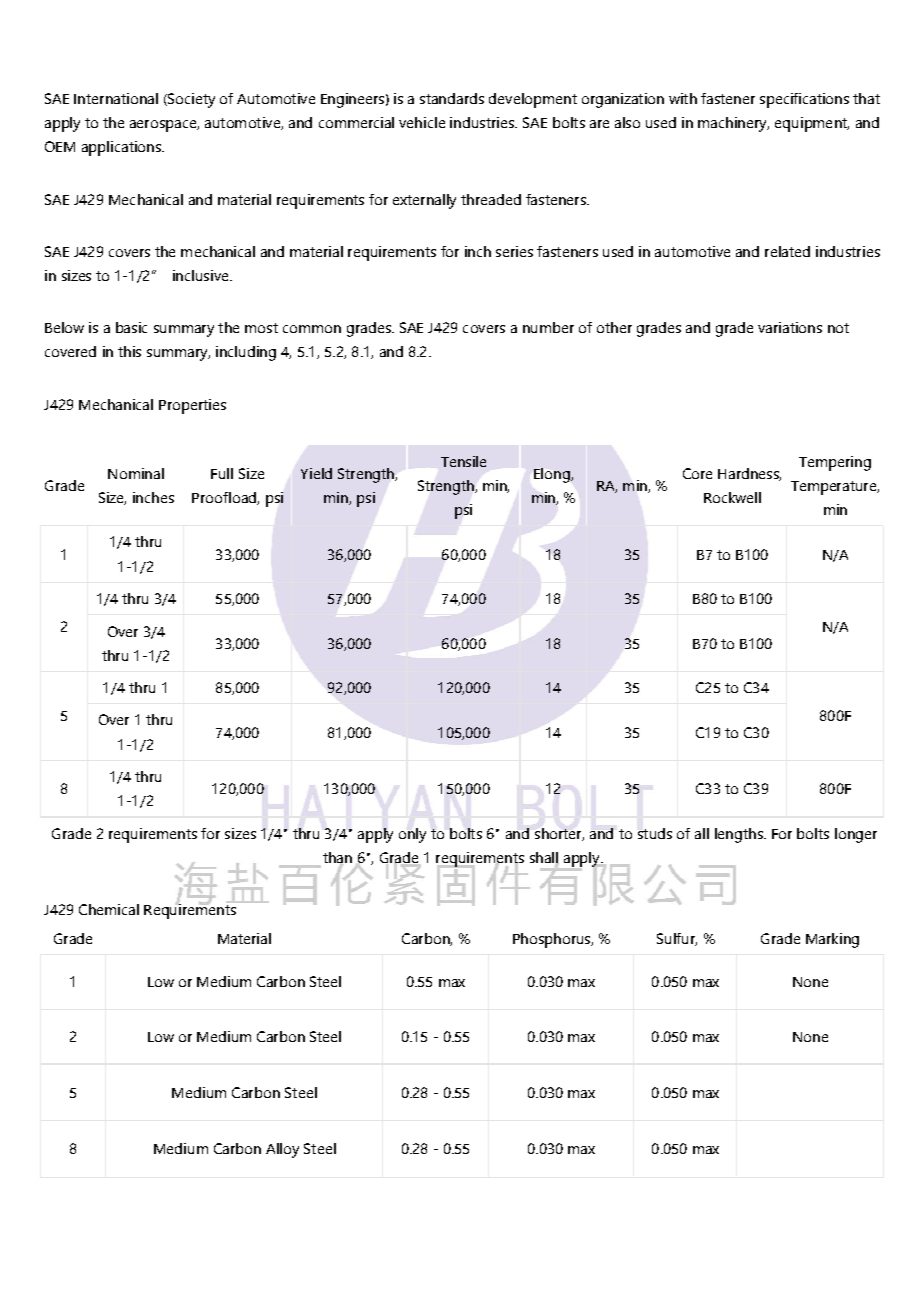 This screenshot has width=924, height=1308. Describe the element at coordinates (740, 835) in the screenshot. I see `lengths` at that location.
